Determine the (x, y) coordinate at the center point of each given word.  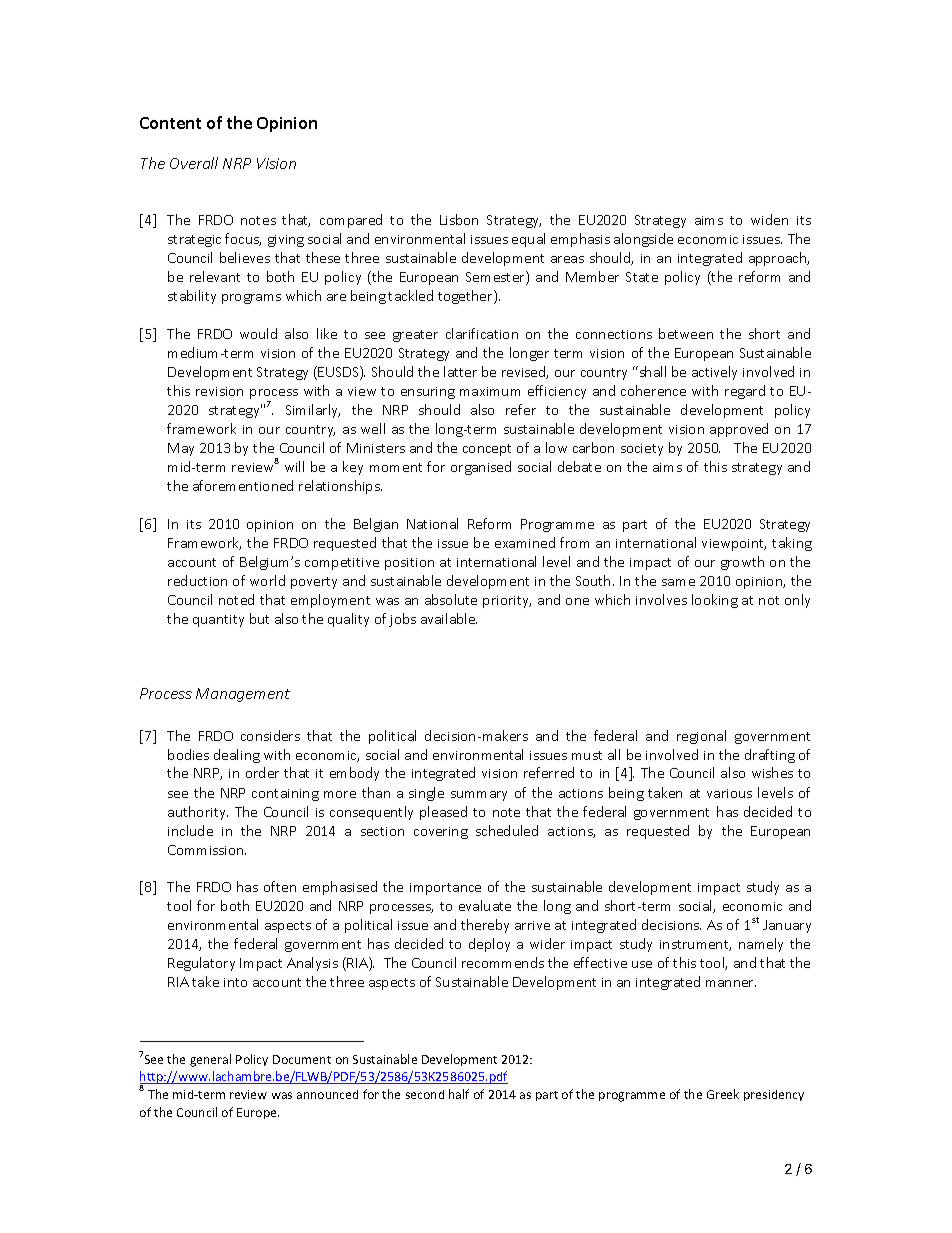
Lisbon (459, 219)
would (258, 333)
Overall (194, 163)
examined (525, 542)
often (280, 886)
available (449, 618)
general (210, 1060)
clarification (482, 333)
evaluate (485, 905)
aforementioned (243, 485)
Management (243, 695)
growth (742, 563)
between (686, 333)
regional (701, 737)
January (787, 926)
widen (769, 219)
